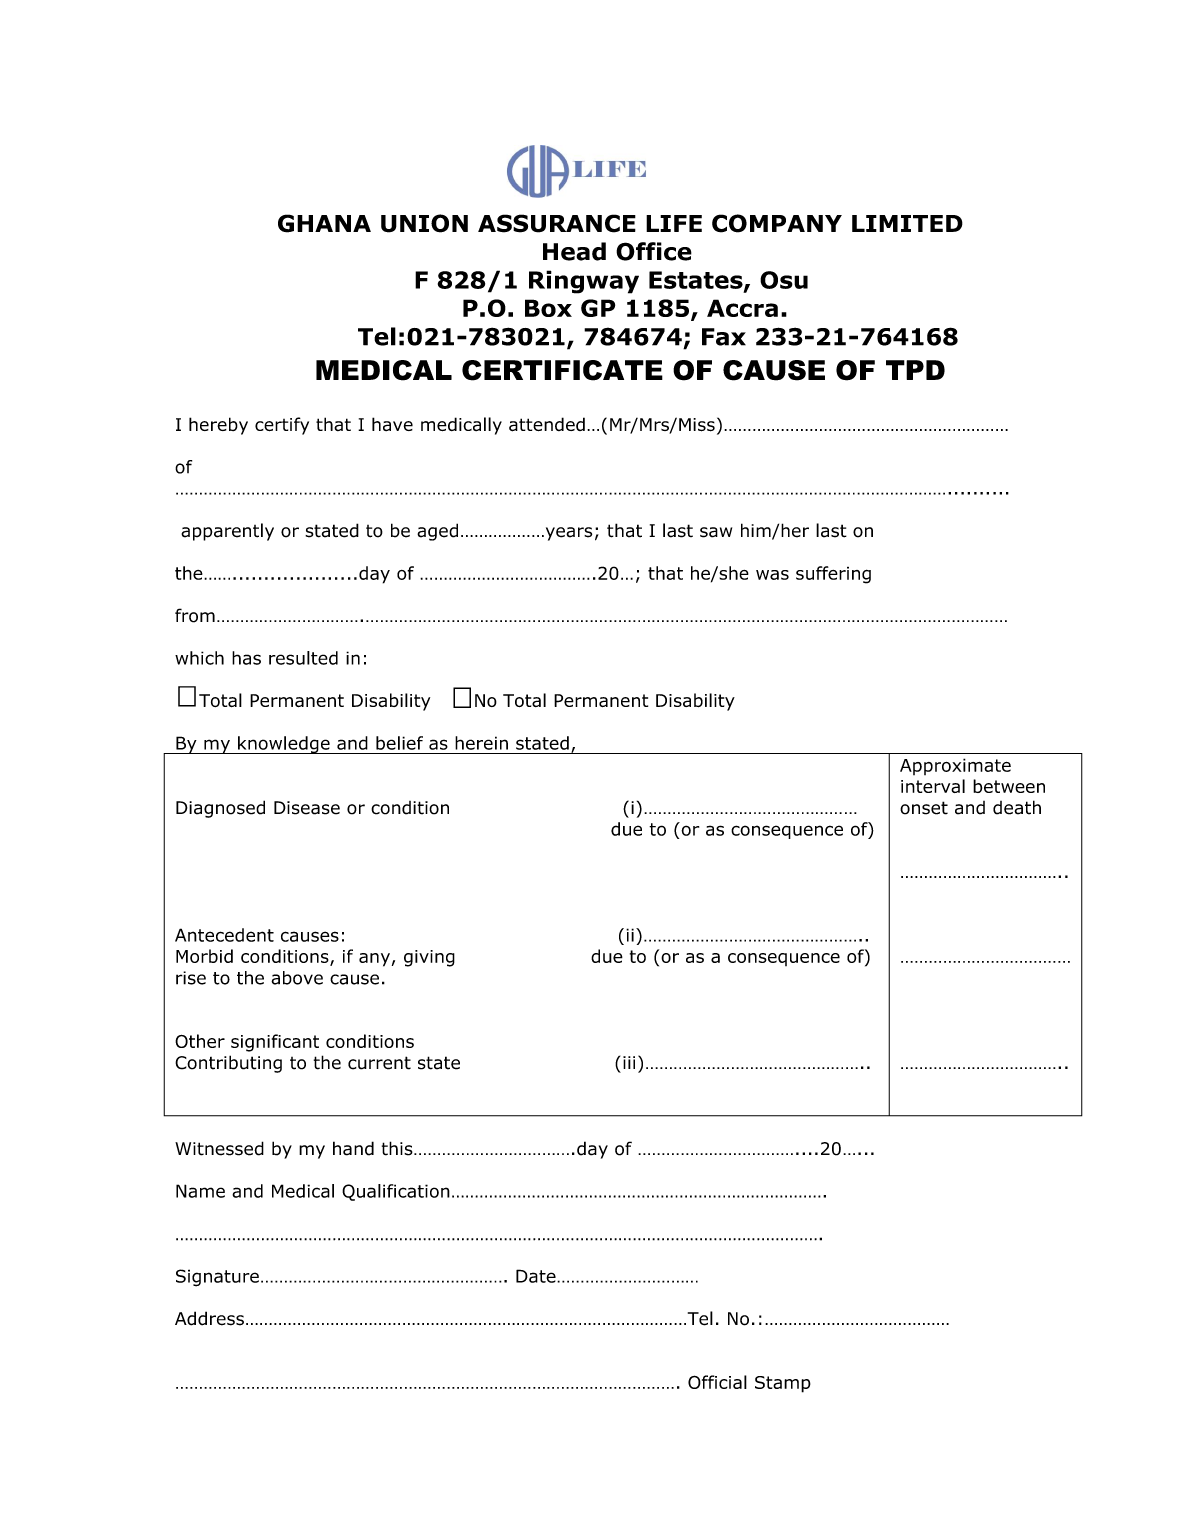 This document has height=1538, width=1188. I want to click on Stamp, so click(783, 1384).
